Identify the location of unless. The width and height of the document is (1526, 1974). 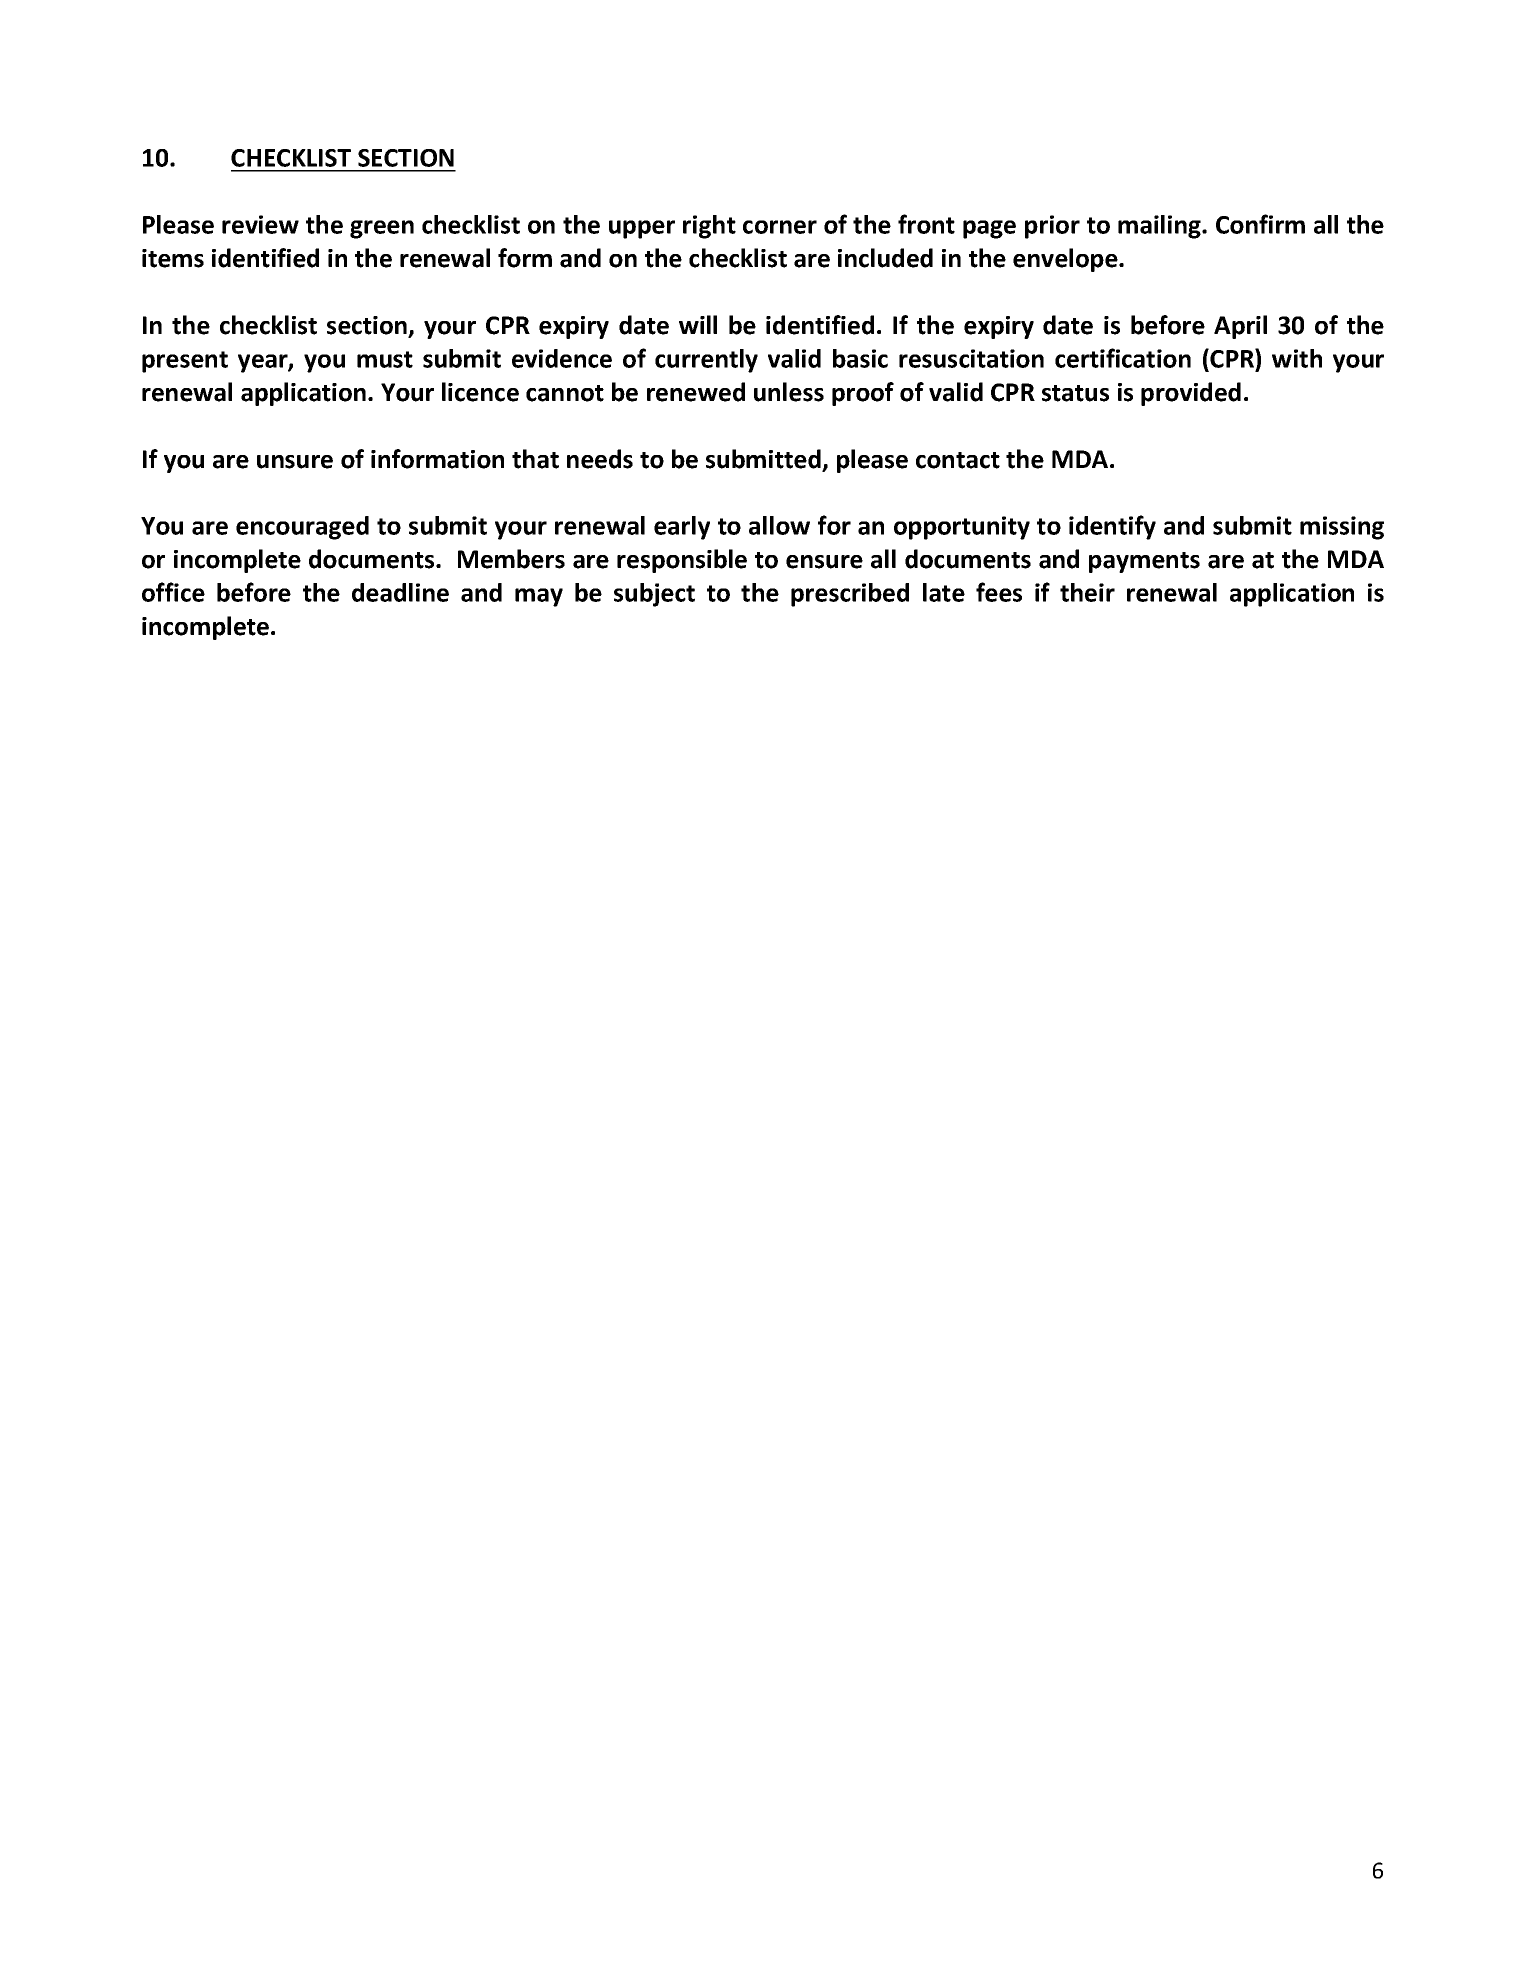
(789, 392).
